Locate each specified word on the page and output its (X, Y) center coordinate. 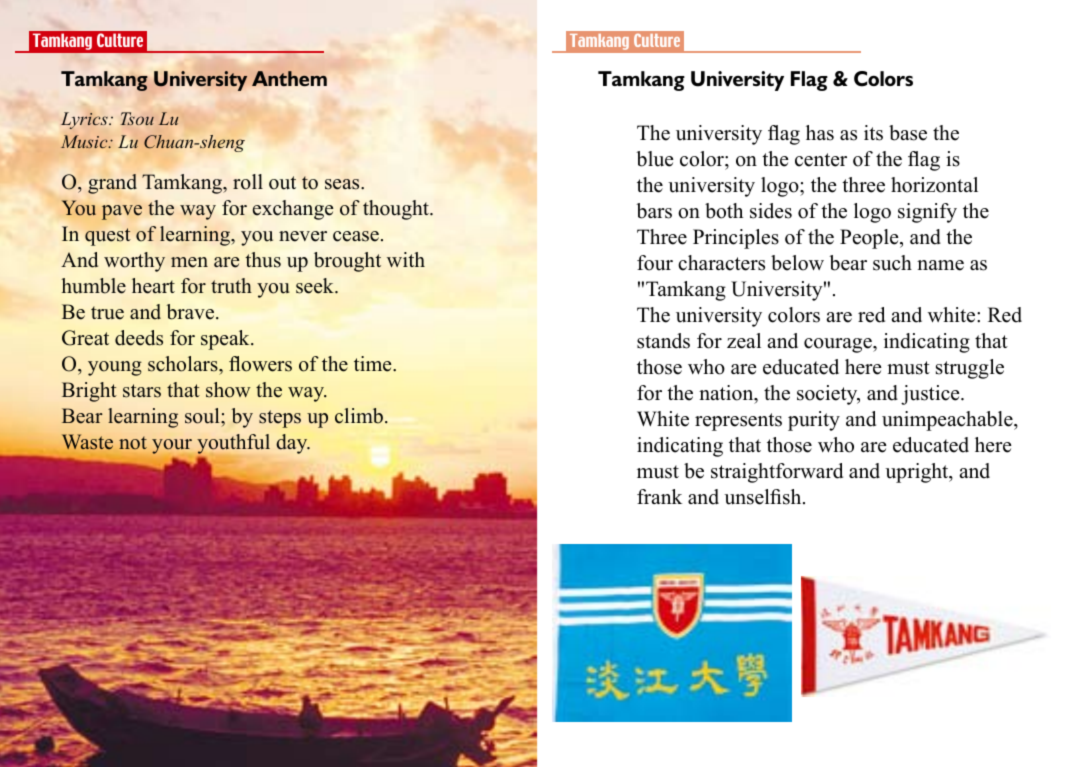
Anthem (289, 78)
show (228, 390)
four (655, 263)
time (374, 364)
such (892, 263)
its (873, 133)
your (172, 446)
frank (659, 496)
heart (153, 286)
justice (931, 395)
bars (654, 211)
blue (655, 159)
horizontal (934, 185)
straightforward (777, 473)
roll (248, 182)
